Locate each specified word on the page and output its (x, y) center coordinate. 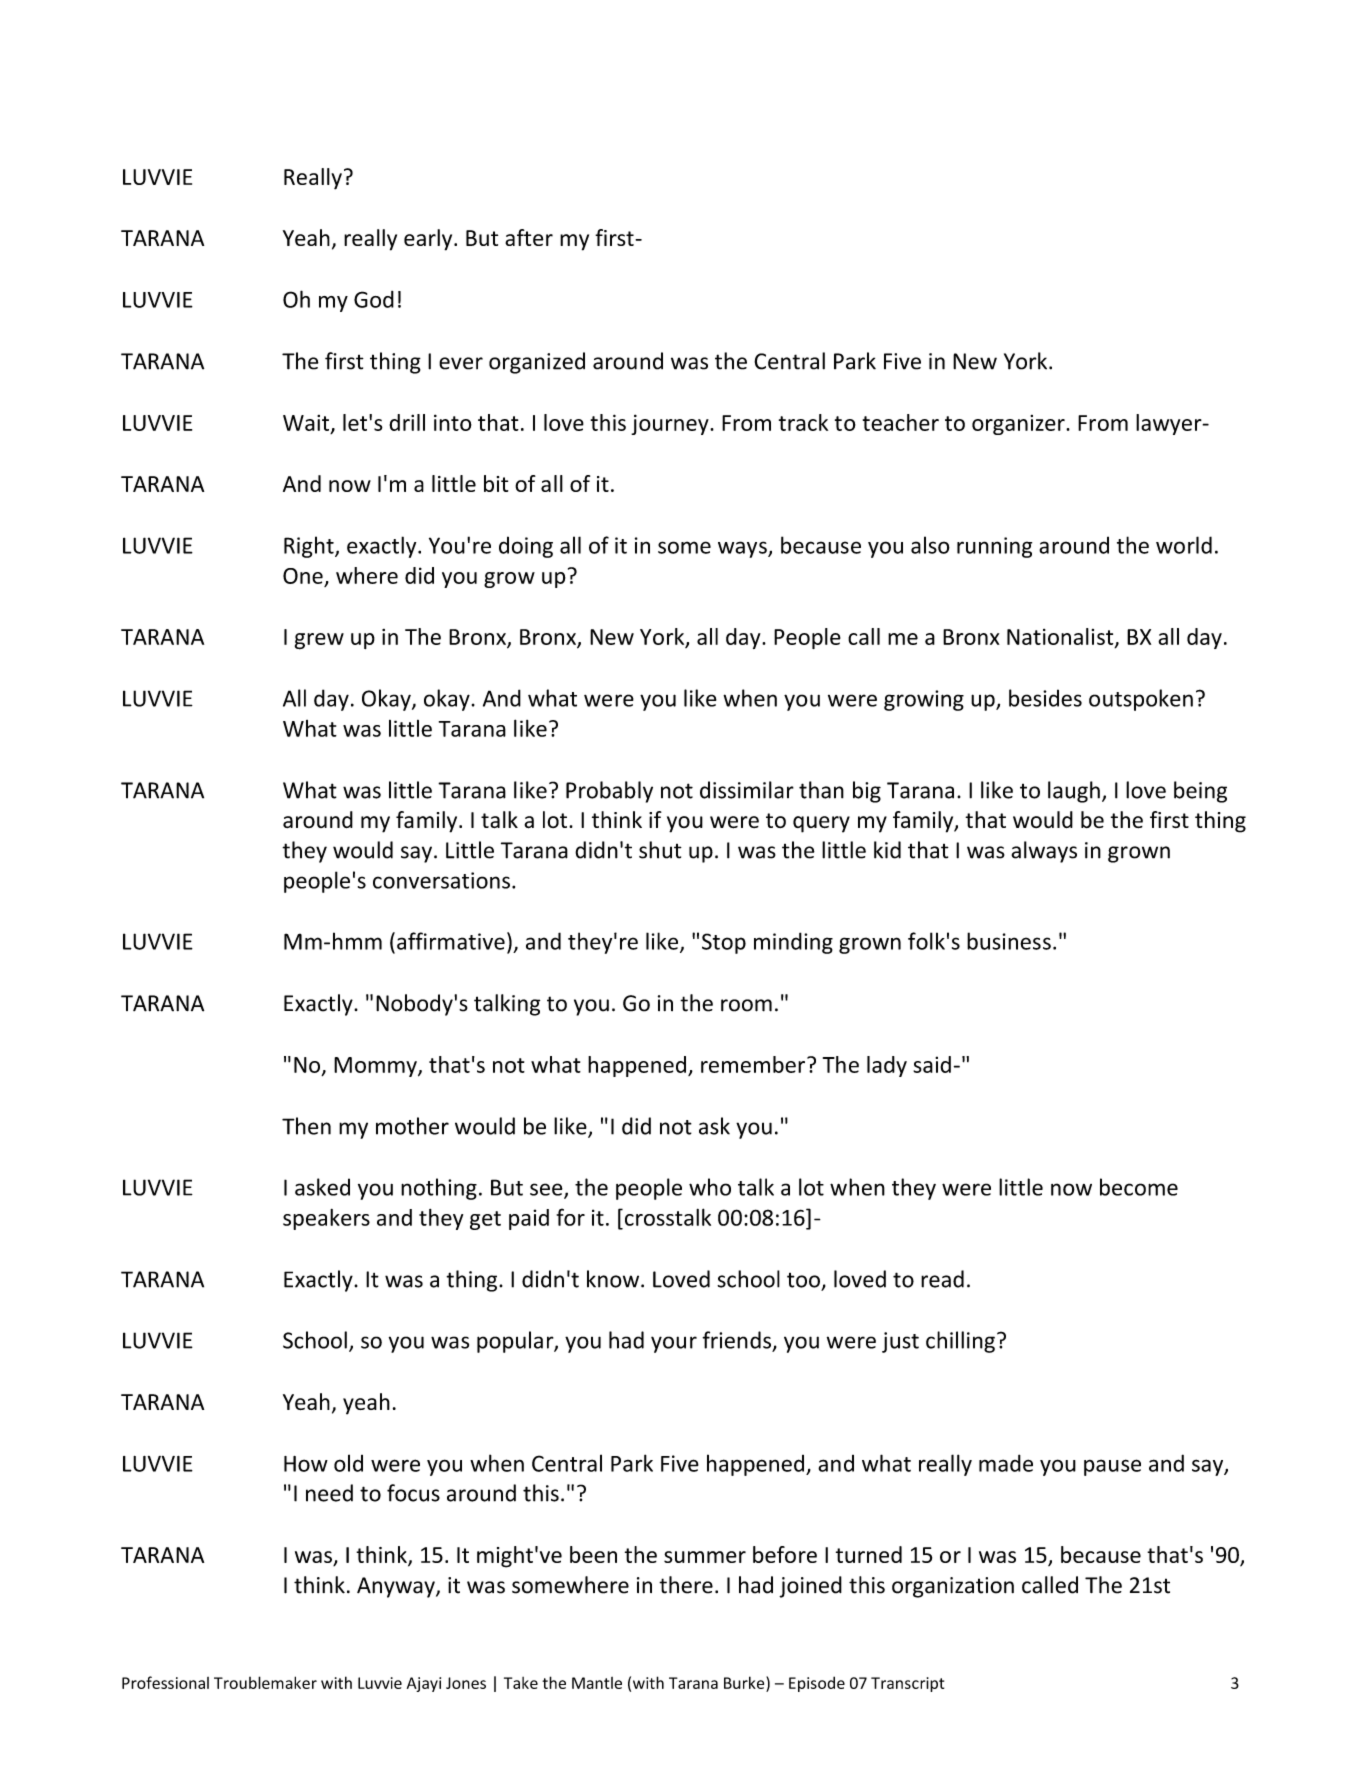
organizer (1019, 425)
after (529, 237)
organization (953, 1587)
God (374, 299)
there (686, 1585)
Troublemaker (265, 1682)
